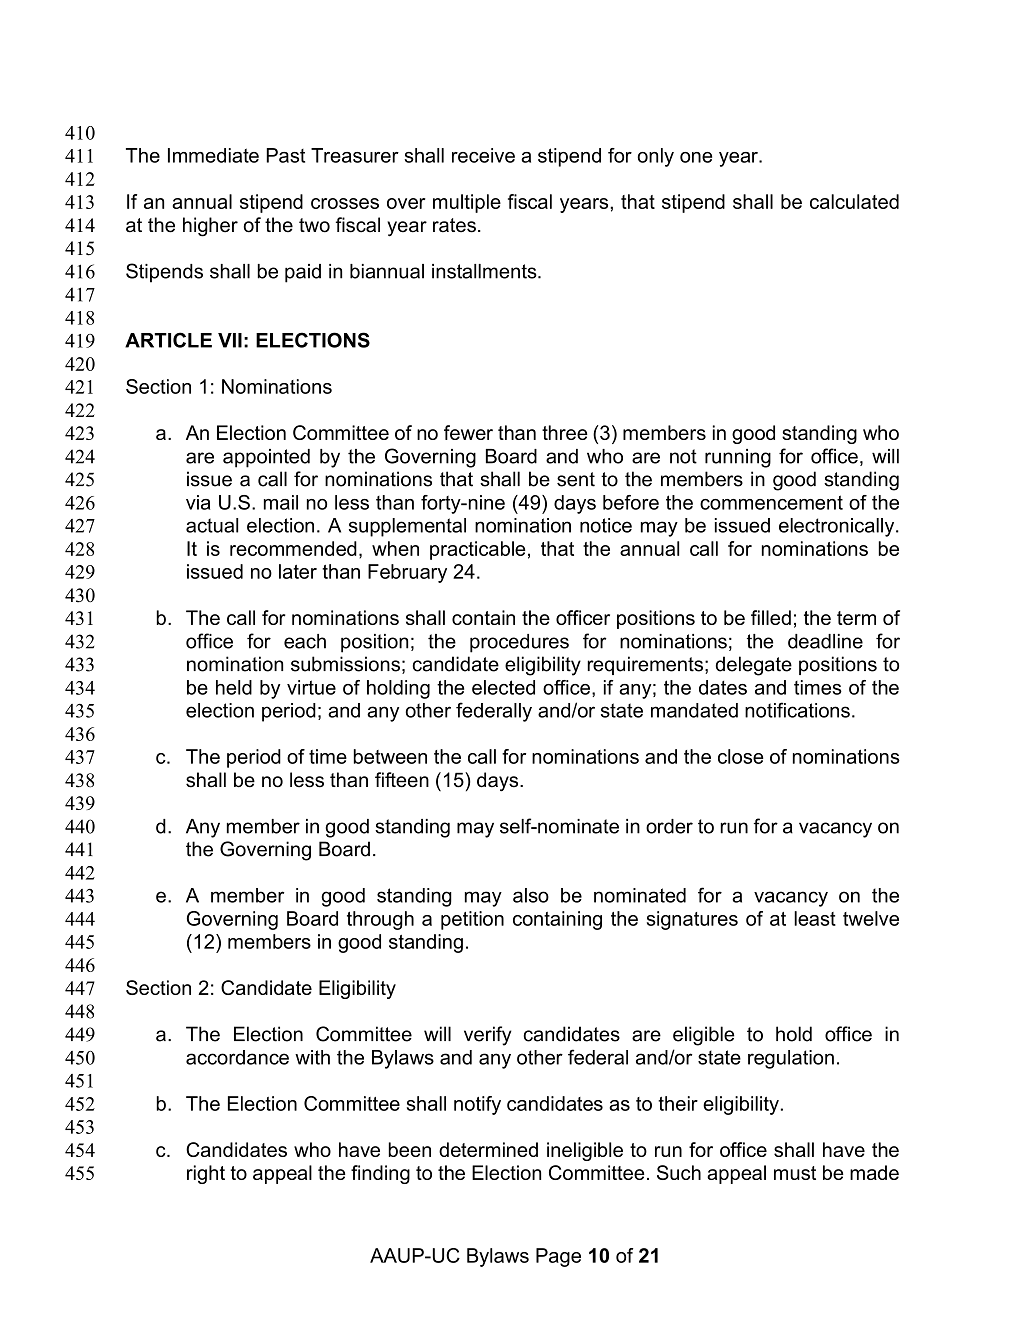 The image size is (1025, 1327). What do you see at coordinates (234, 687) in the screenshot?
I see `held` at bounding box center [234, 687].
